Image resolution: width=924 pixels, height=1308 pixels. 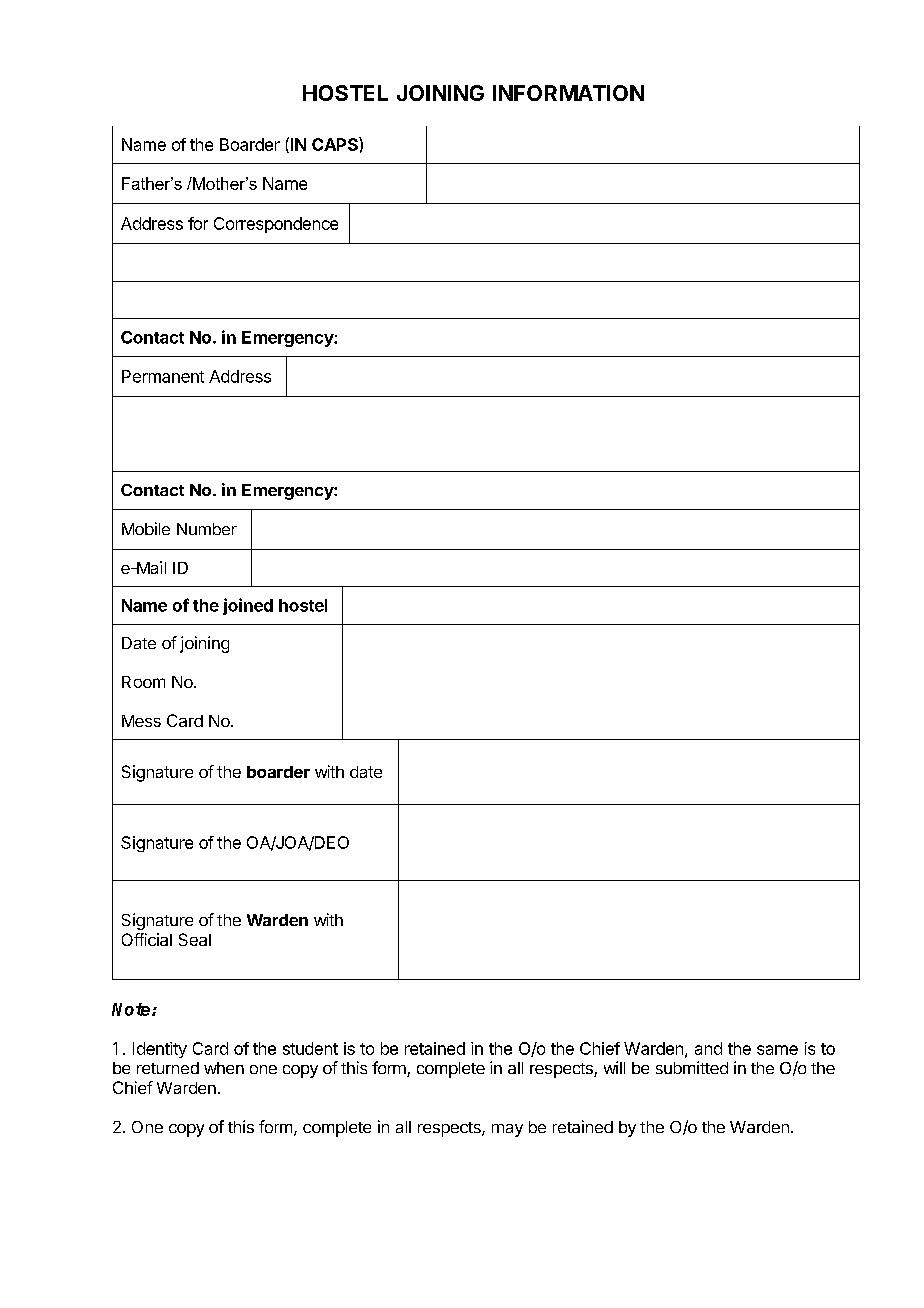 What do you see at coordinates (507, 1130) in the image?
I see `may` at bounding box center [507, 1130].
